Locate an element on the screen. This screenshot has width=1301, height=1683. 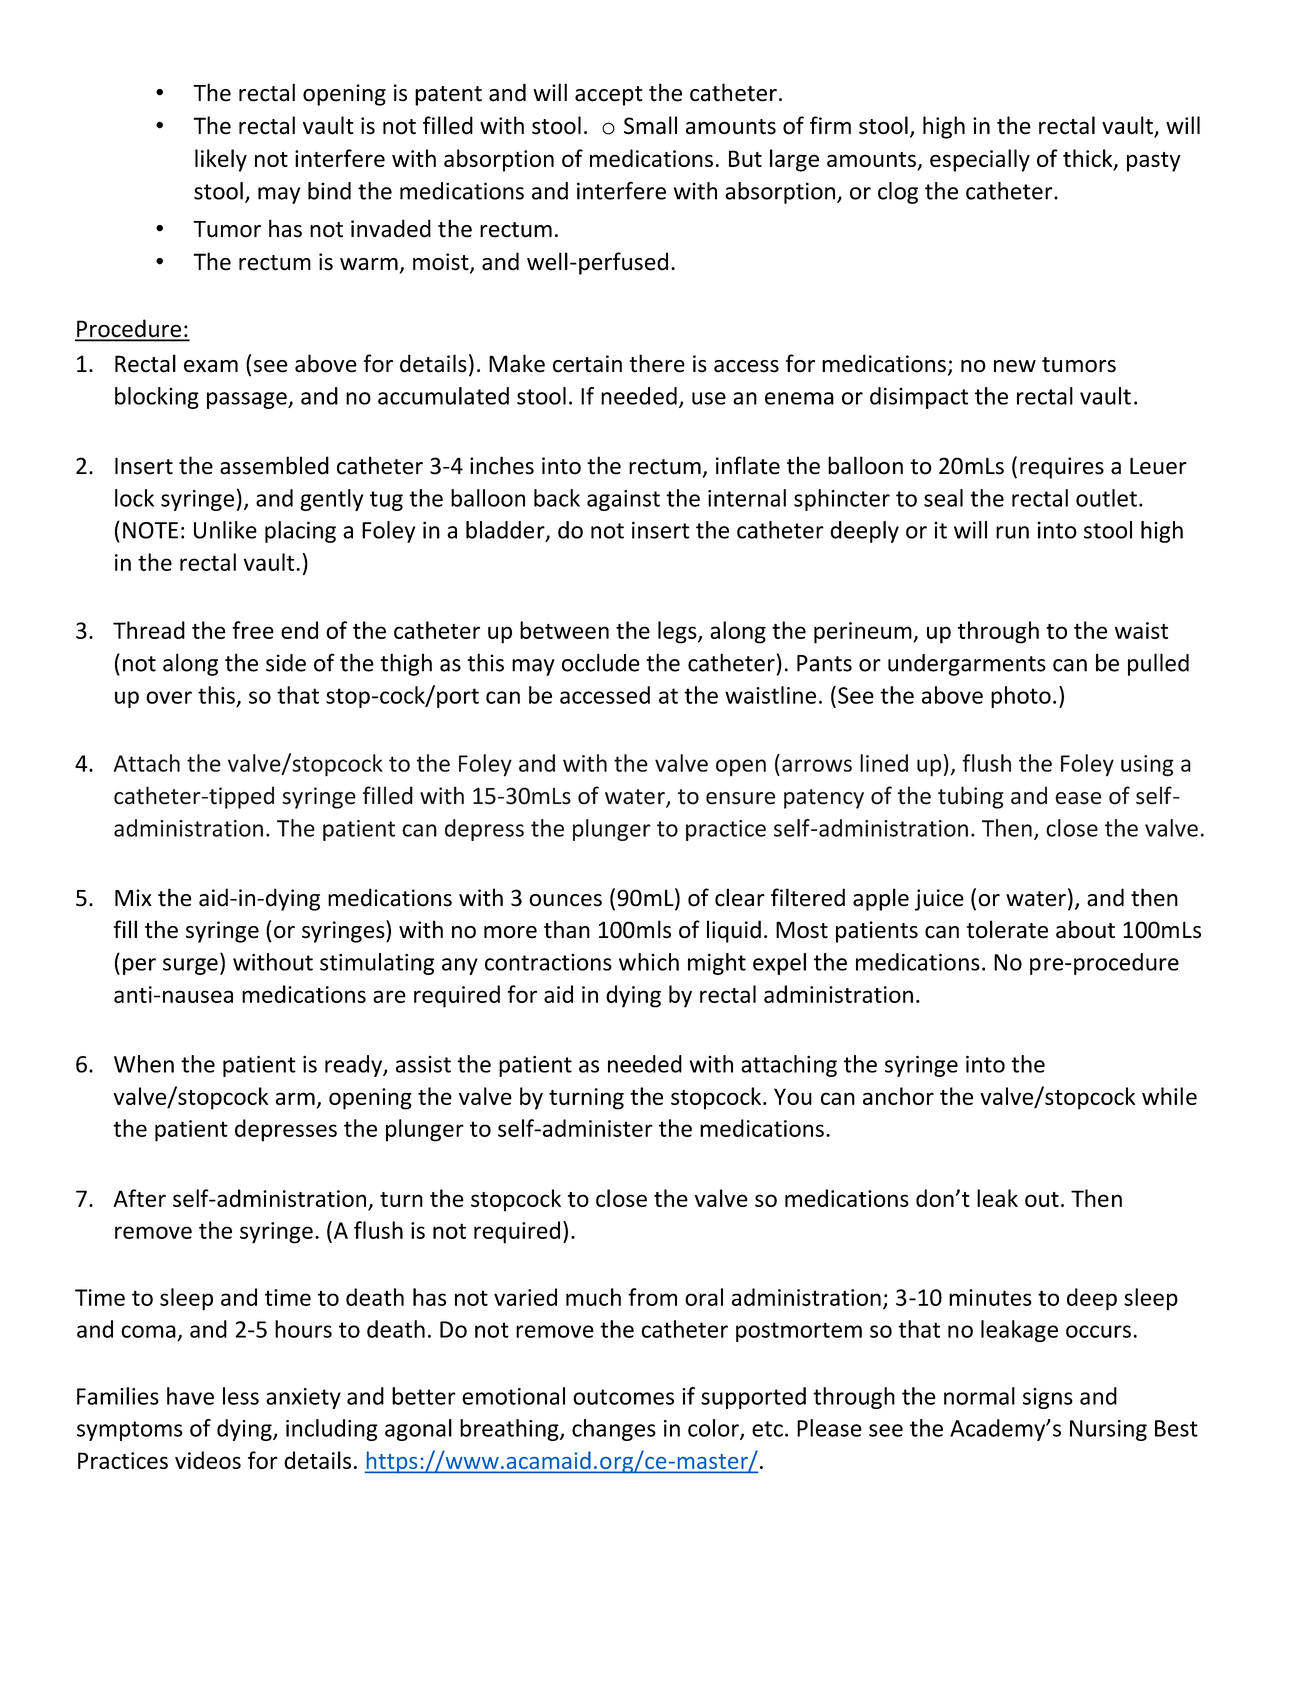
less is located at coordinates (241, 1396).
